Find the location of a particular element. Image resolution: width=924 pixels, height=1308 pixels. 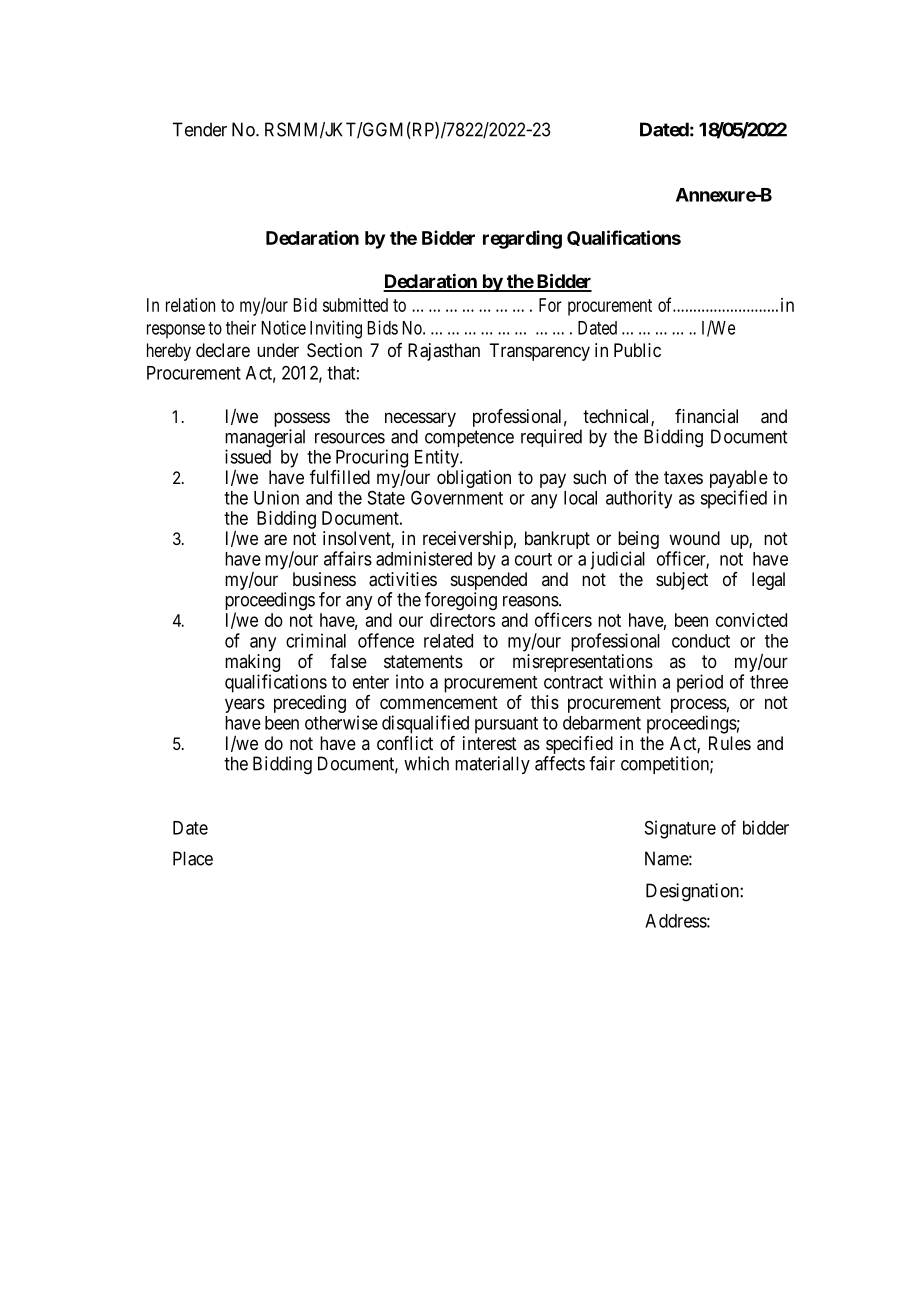

regarding is located at coordinates (522, 239).
